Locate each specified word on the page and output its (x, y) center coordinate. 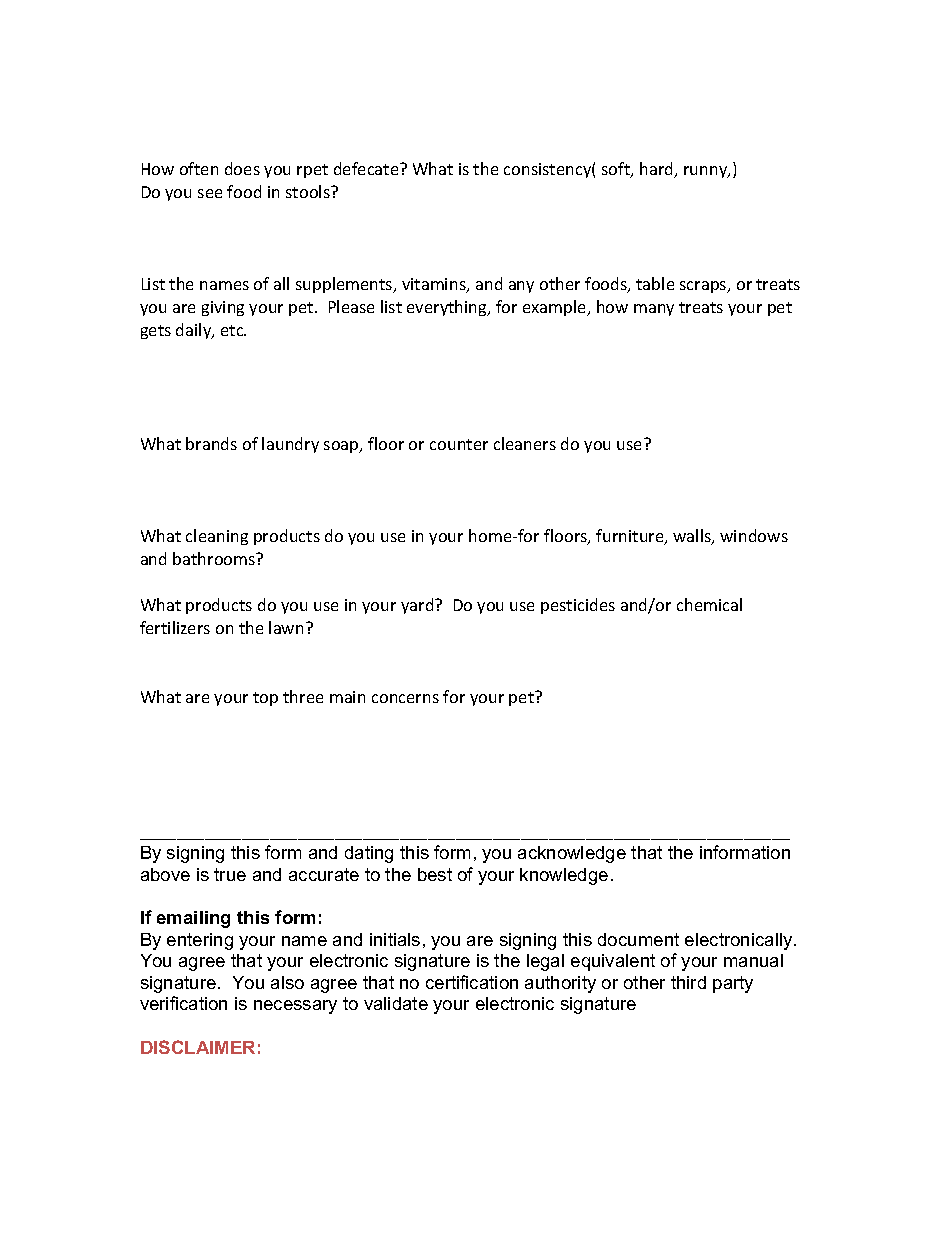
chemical (709, 604)
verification (183, 1003)
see (210, 193)
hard (658, 170)
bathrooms (215, 558)
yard (418, 606)
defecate (367, 168)
